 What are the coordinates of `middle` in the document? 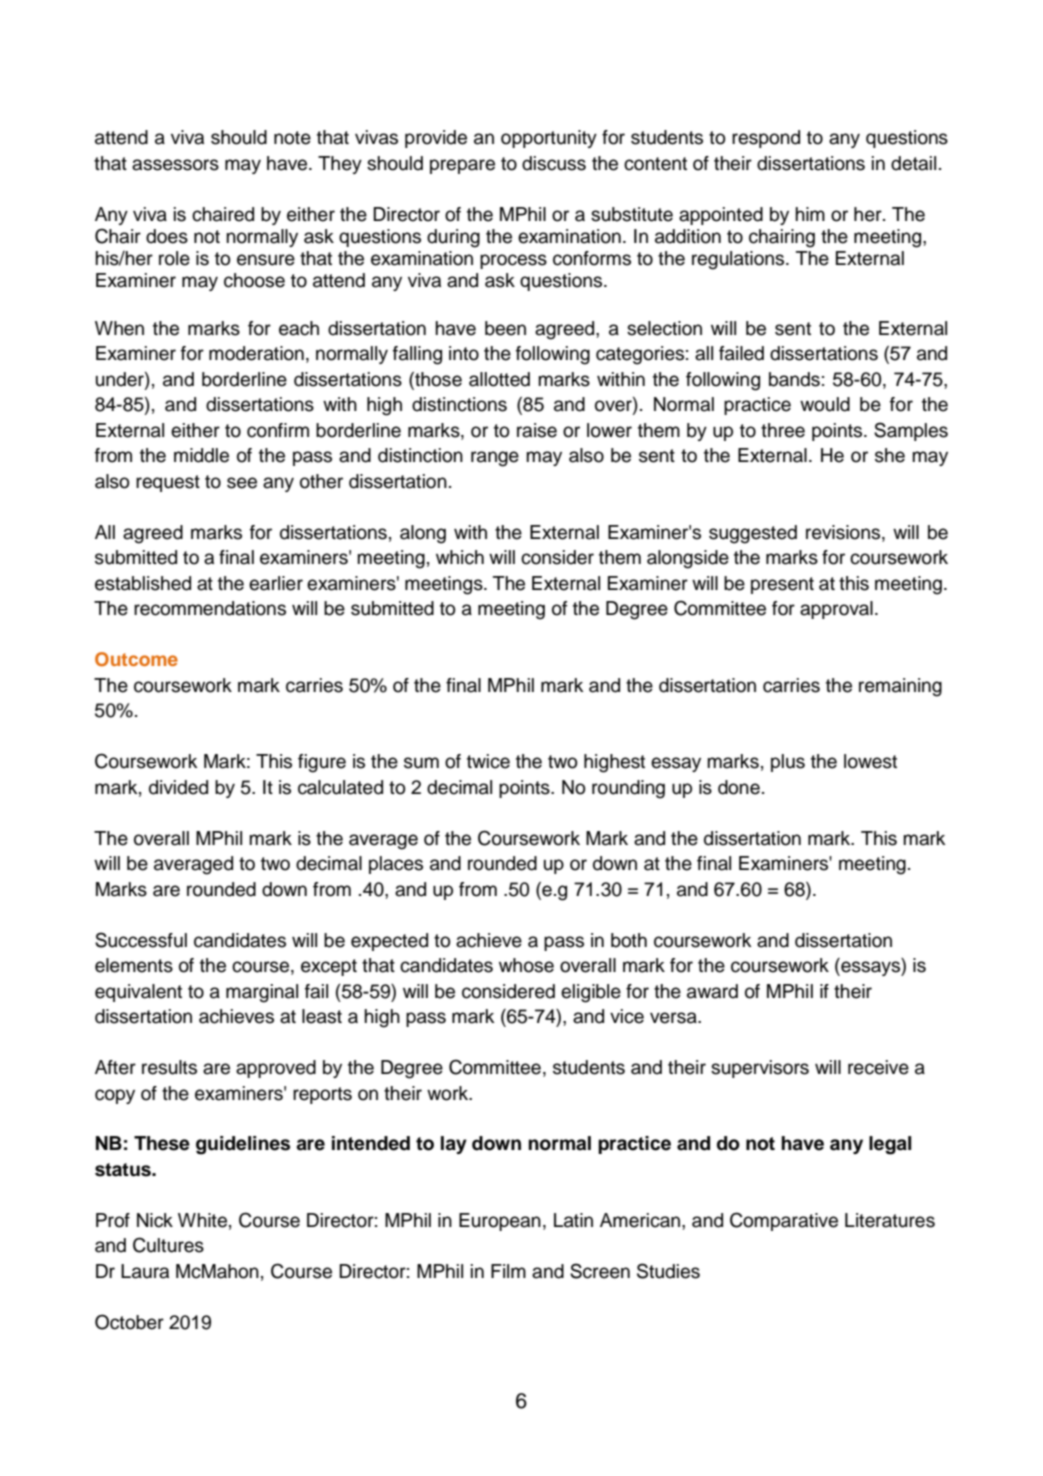 It's located at (201, 455).
